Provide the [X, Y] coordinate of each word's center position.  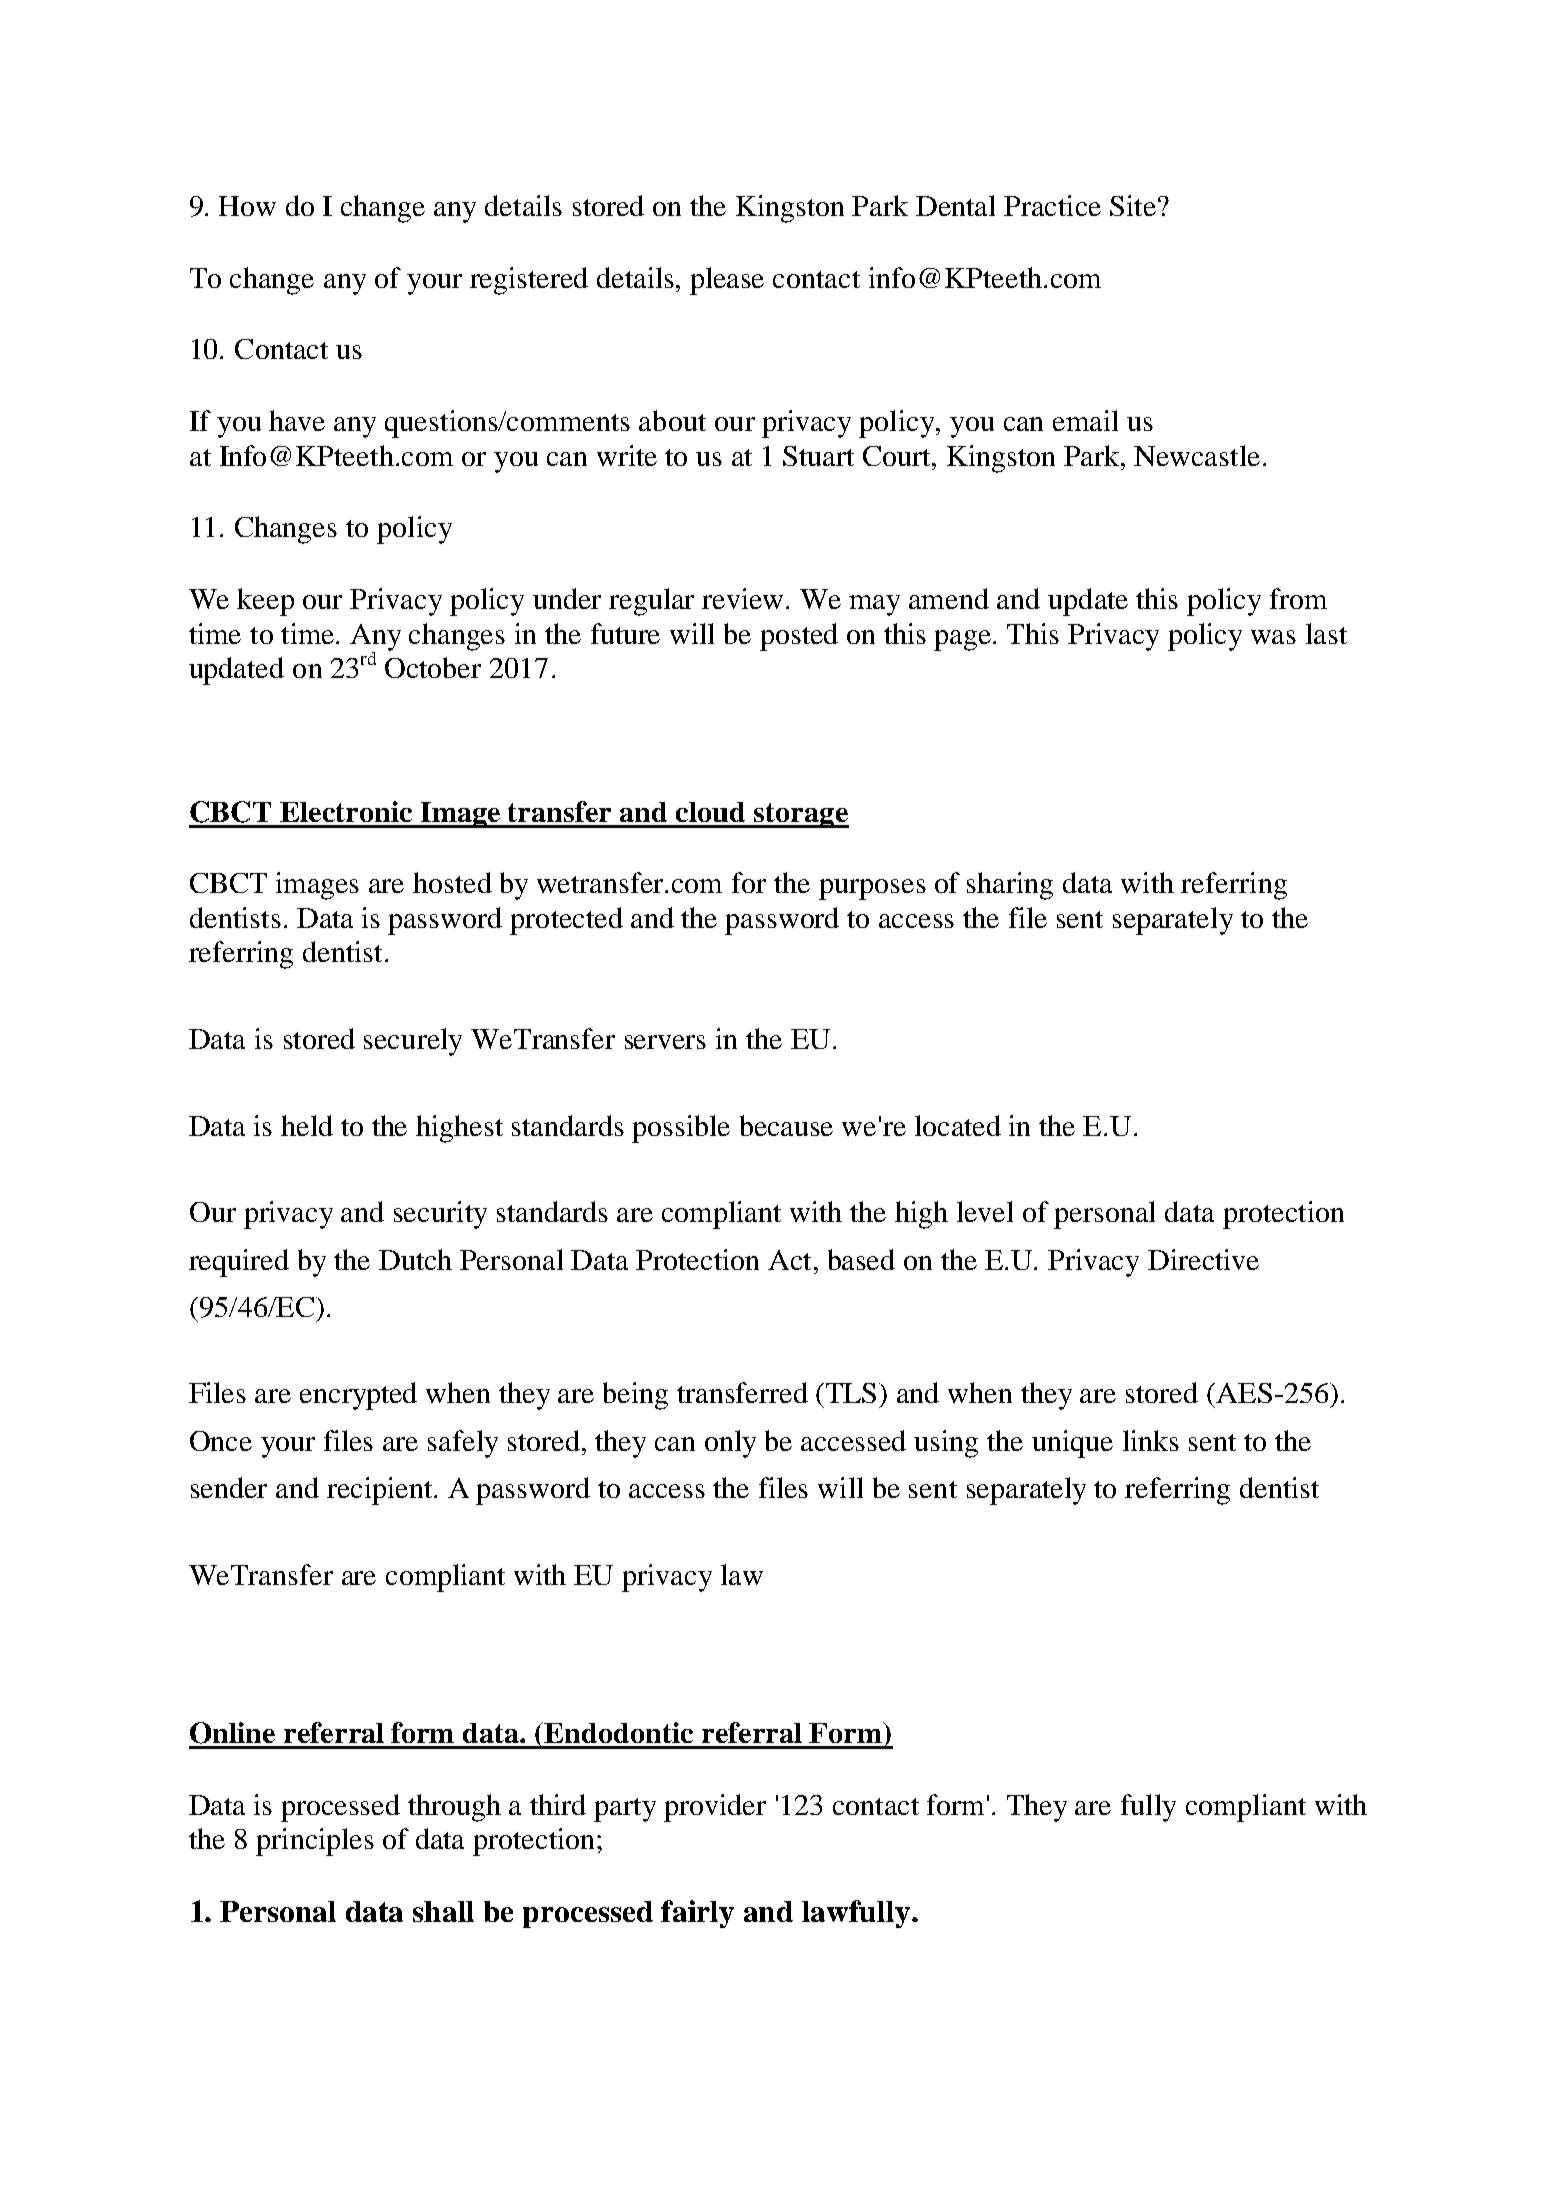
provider [715, 1808]
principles [315, 1842]
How [247, 206]
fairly [697, 1914]
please [727, 281]
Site [1133, 205]
